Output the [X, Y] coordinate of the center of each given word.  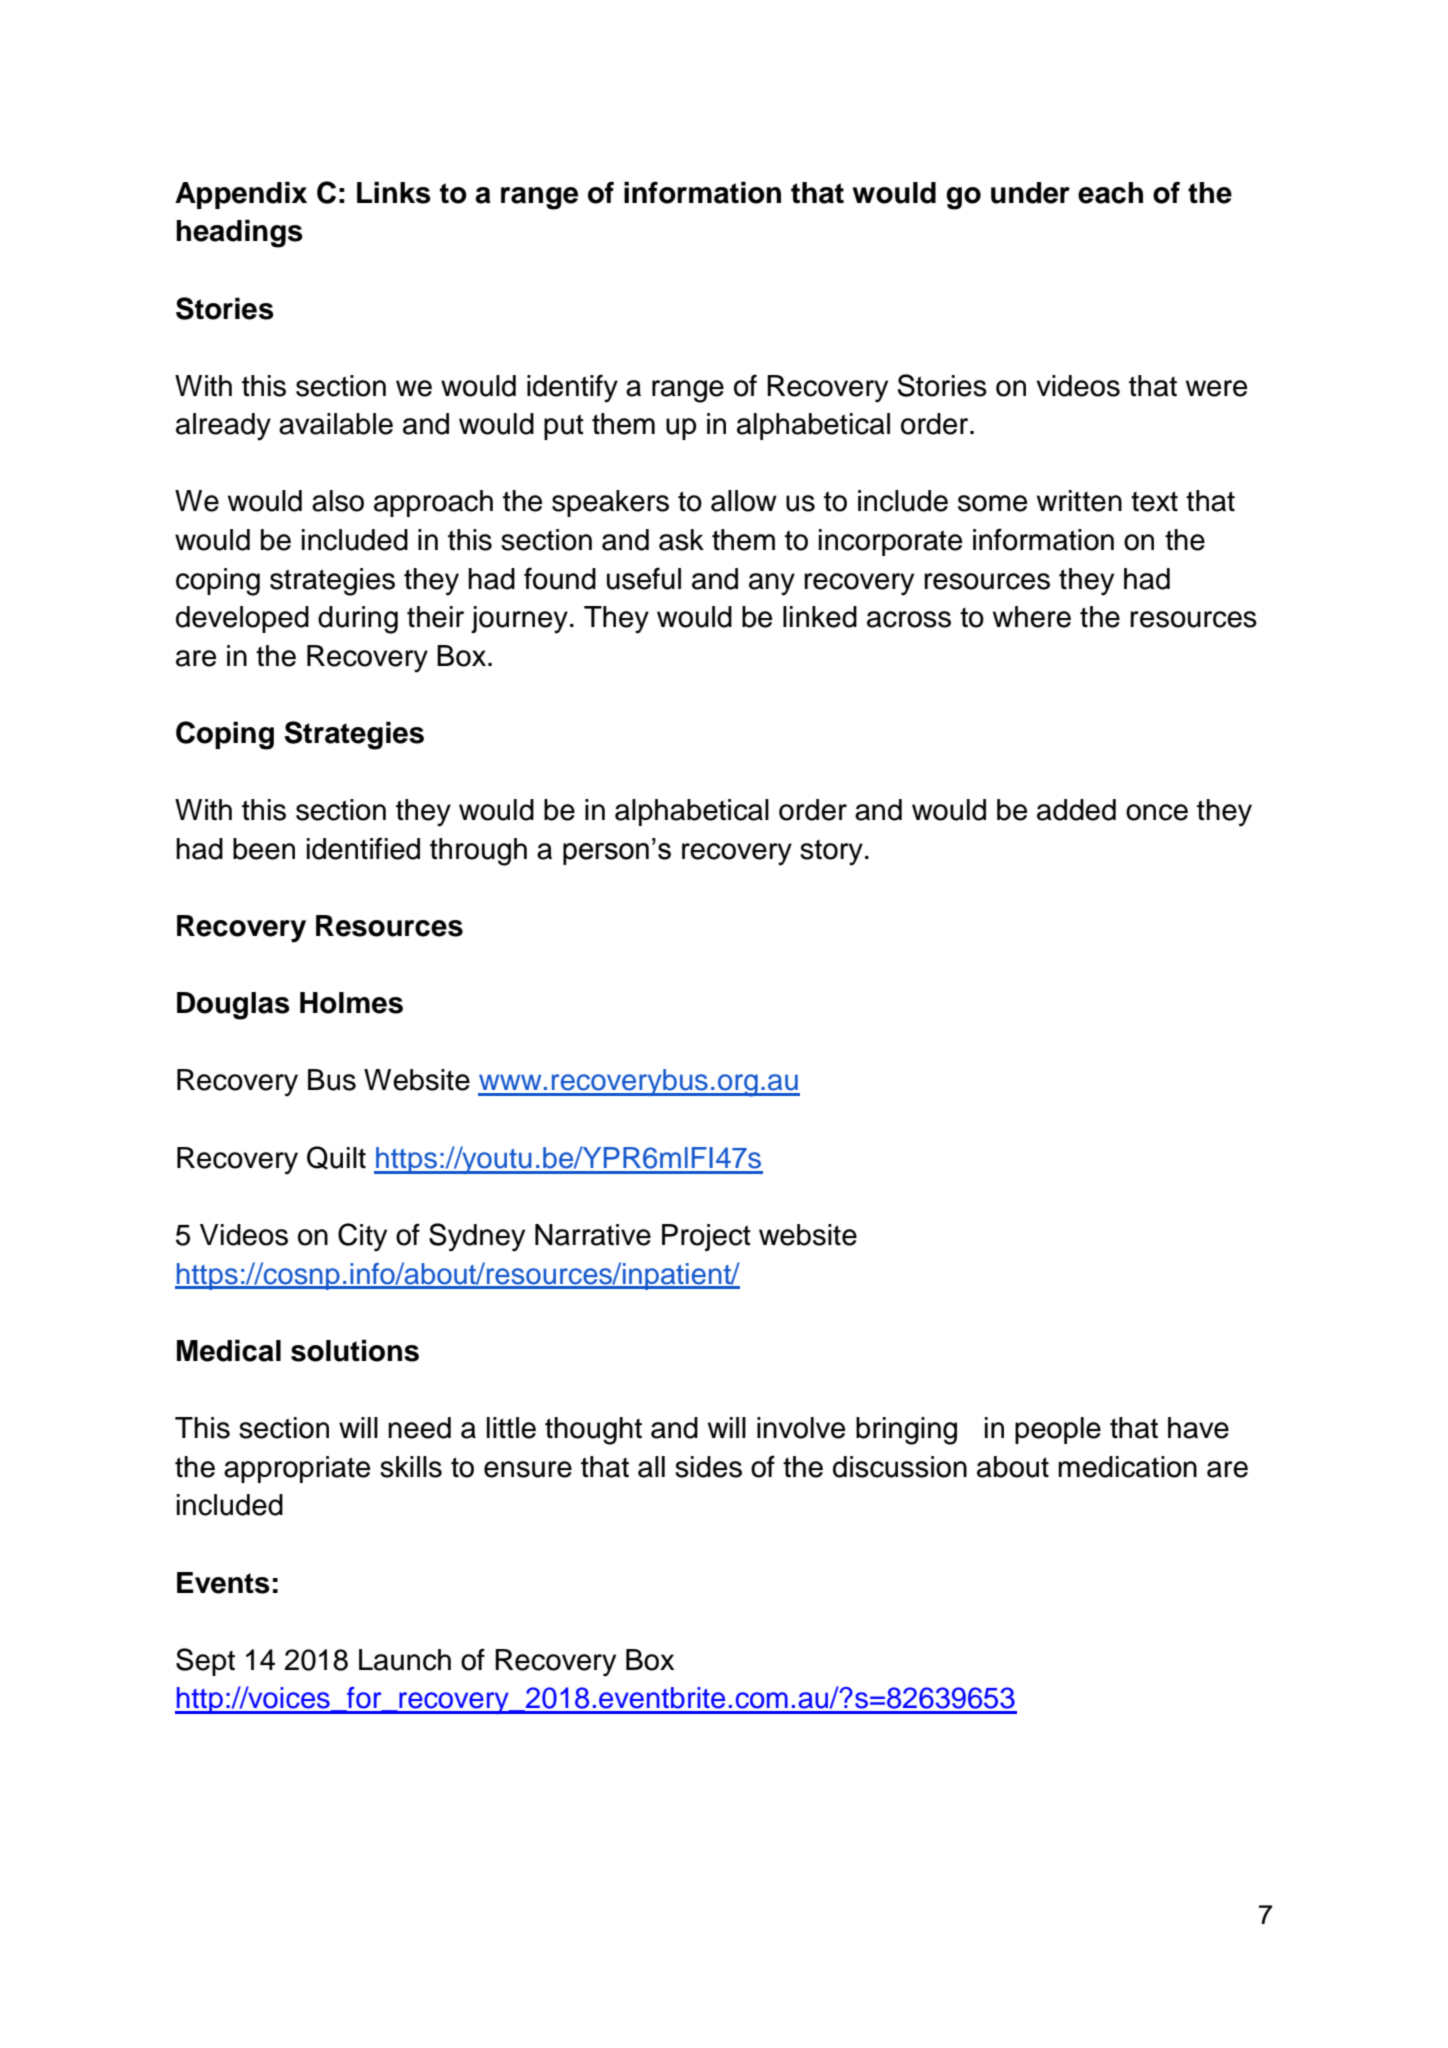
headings [239, 233]
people [1058, 1430]
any [772, 584]
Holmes [351, 1003]
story [831, 853]
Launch [405, 1660]
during [358, 620]
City [362, 1237]
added [1076, 810]
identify [572, 388]
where [1032, 617]
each [1110, 193]
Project [706, 1237]
